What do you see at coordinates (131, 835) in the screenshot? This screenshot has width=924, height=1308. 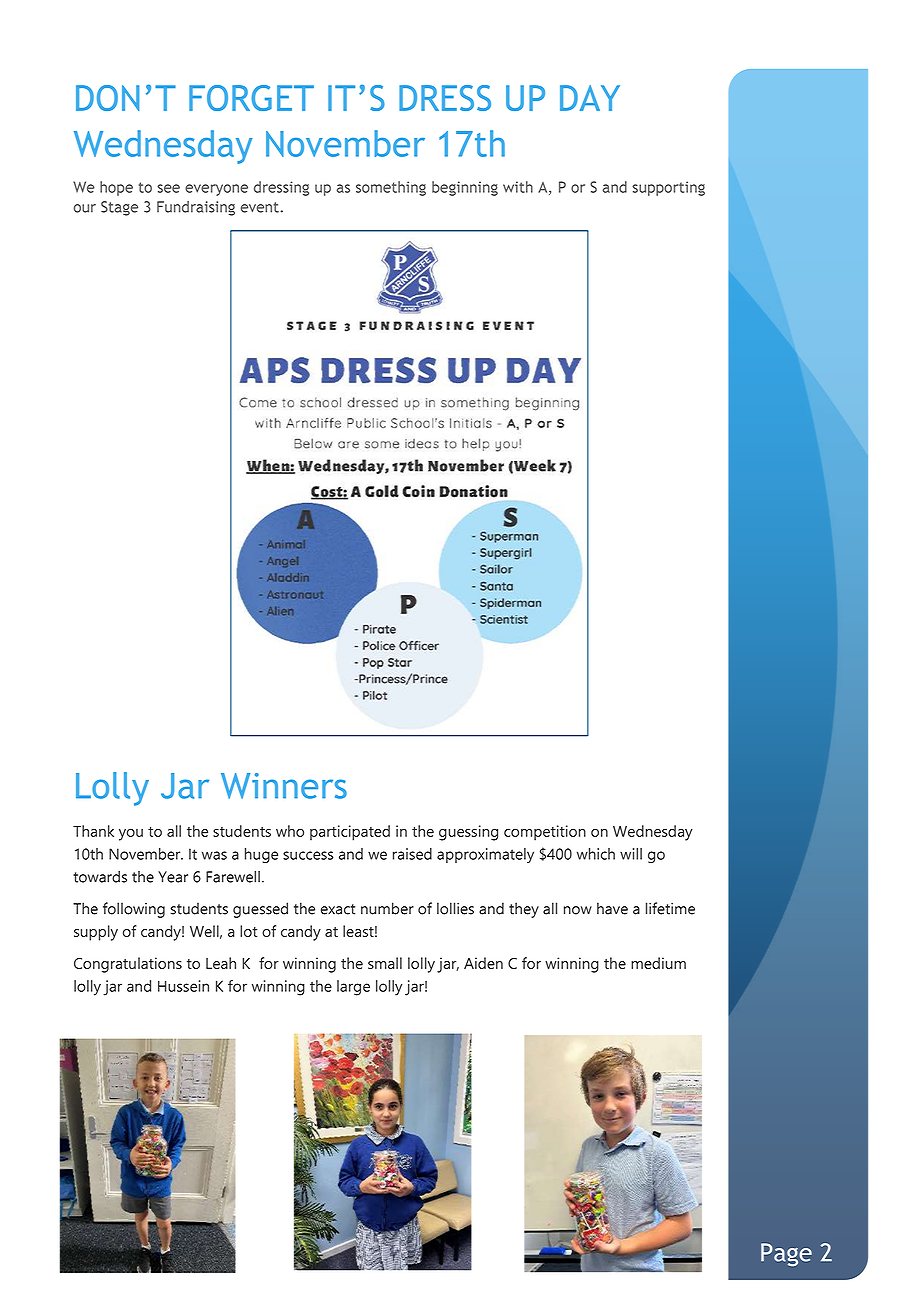 I see `you` at bounding box center [131, 835].
